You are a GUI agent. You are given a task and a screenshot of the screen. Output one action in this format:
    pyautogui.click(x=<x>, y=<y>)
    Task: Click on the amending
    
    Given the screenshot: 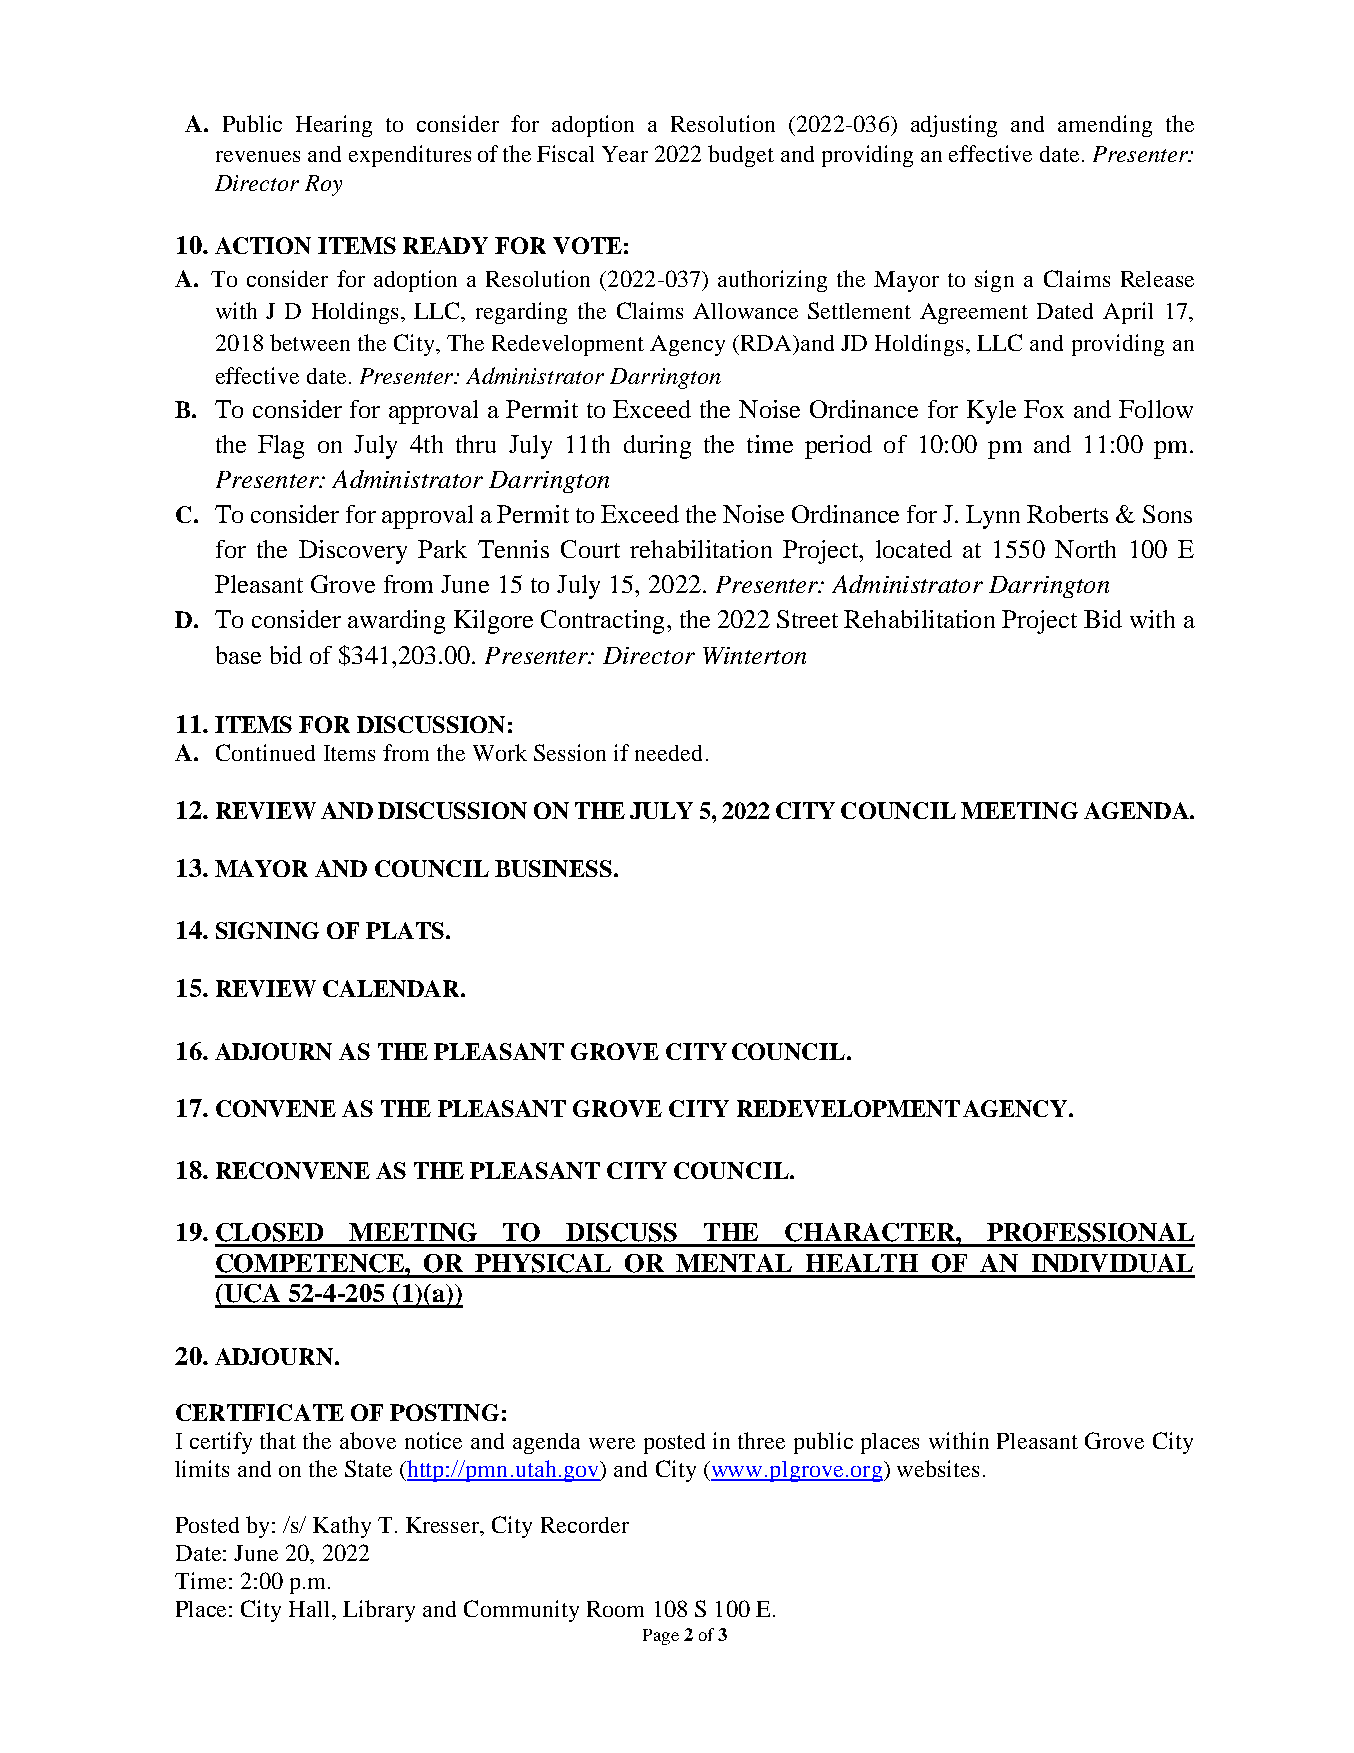 What is the action you would take?
    pyautogui.click(x=1105, y=126)
